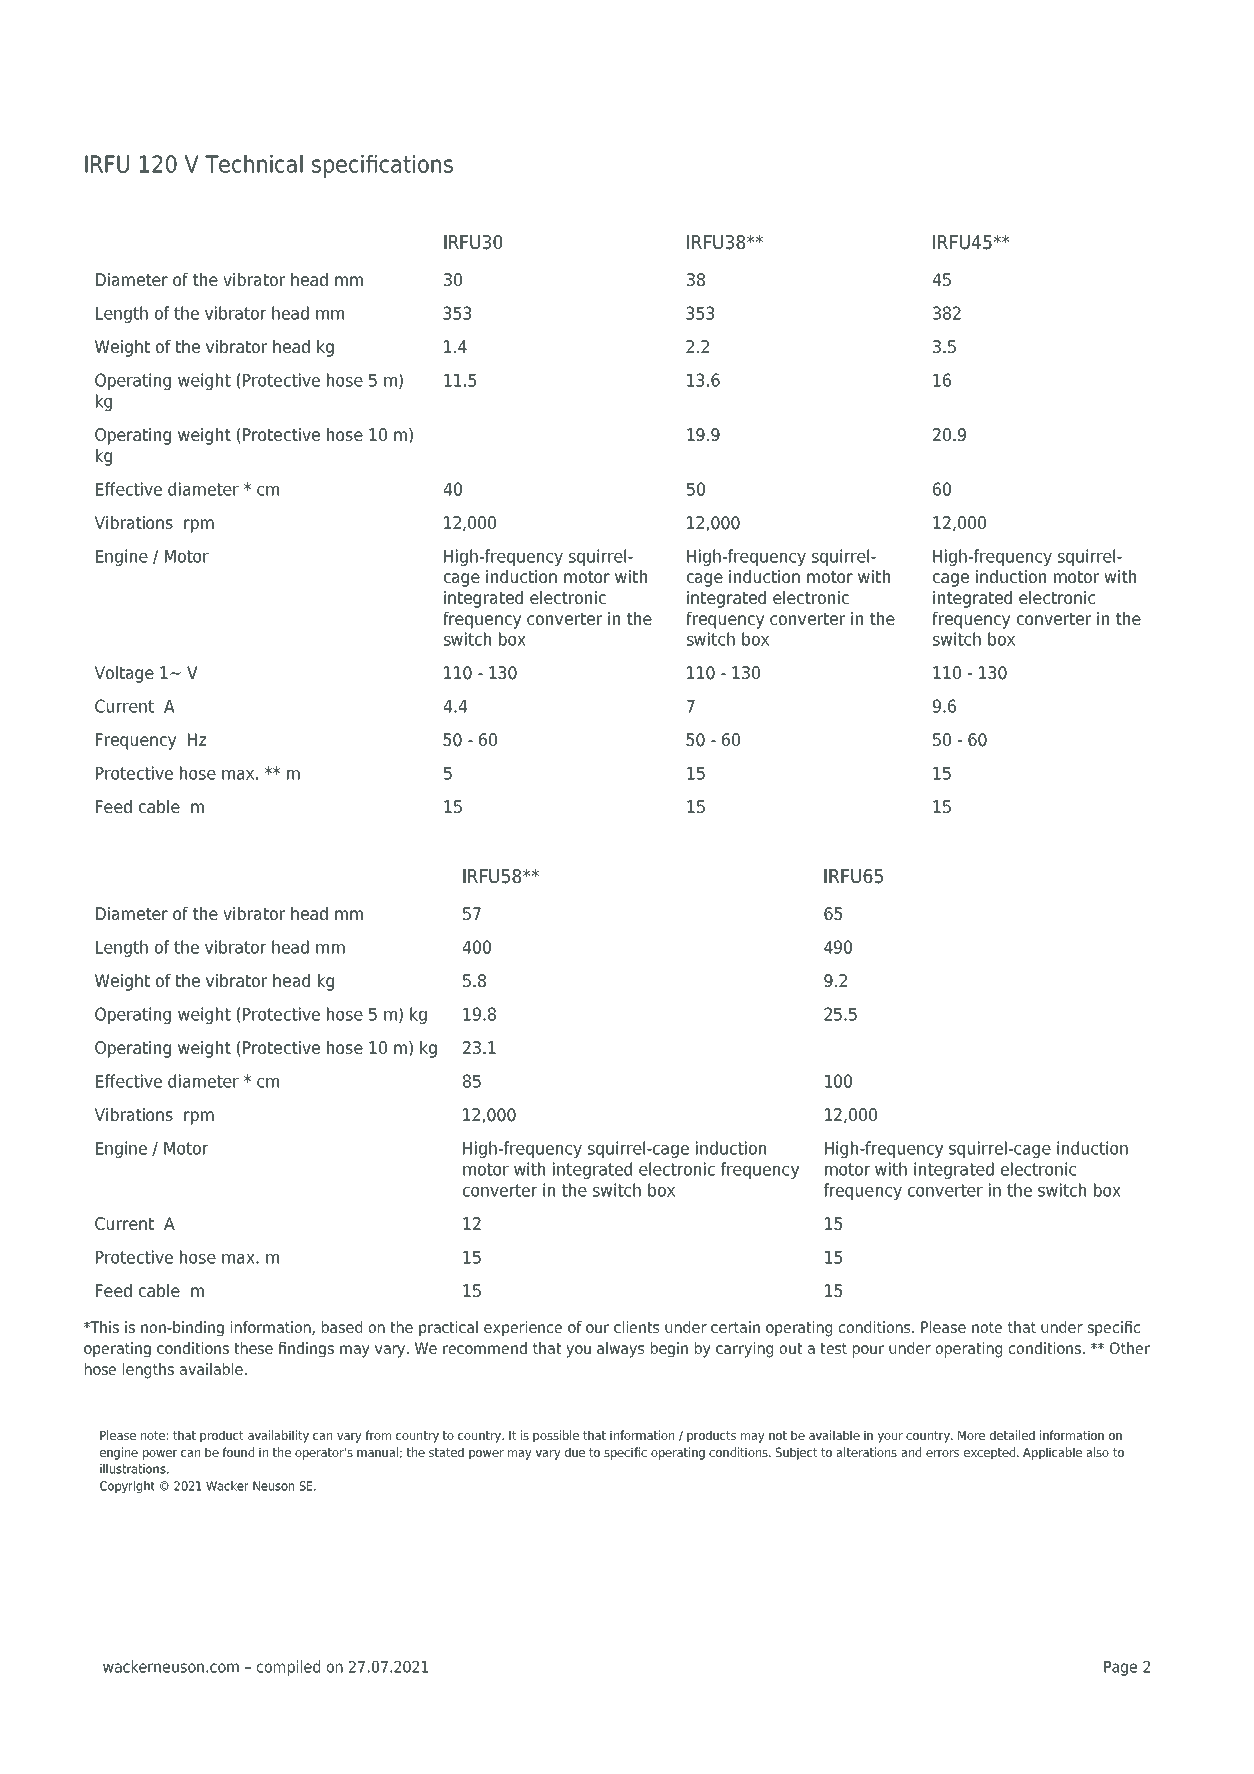 Image resolution: width=1254 pixels, height=1774 pixels. I want to click on detailed, so click(1012, 1435).
